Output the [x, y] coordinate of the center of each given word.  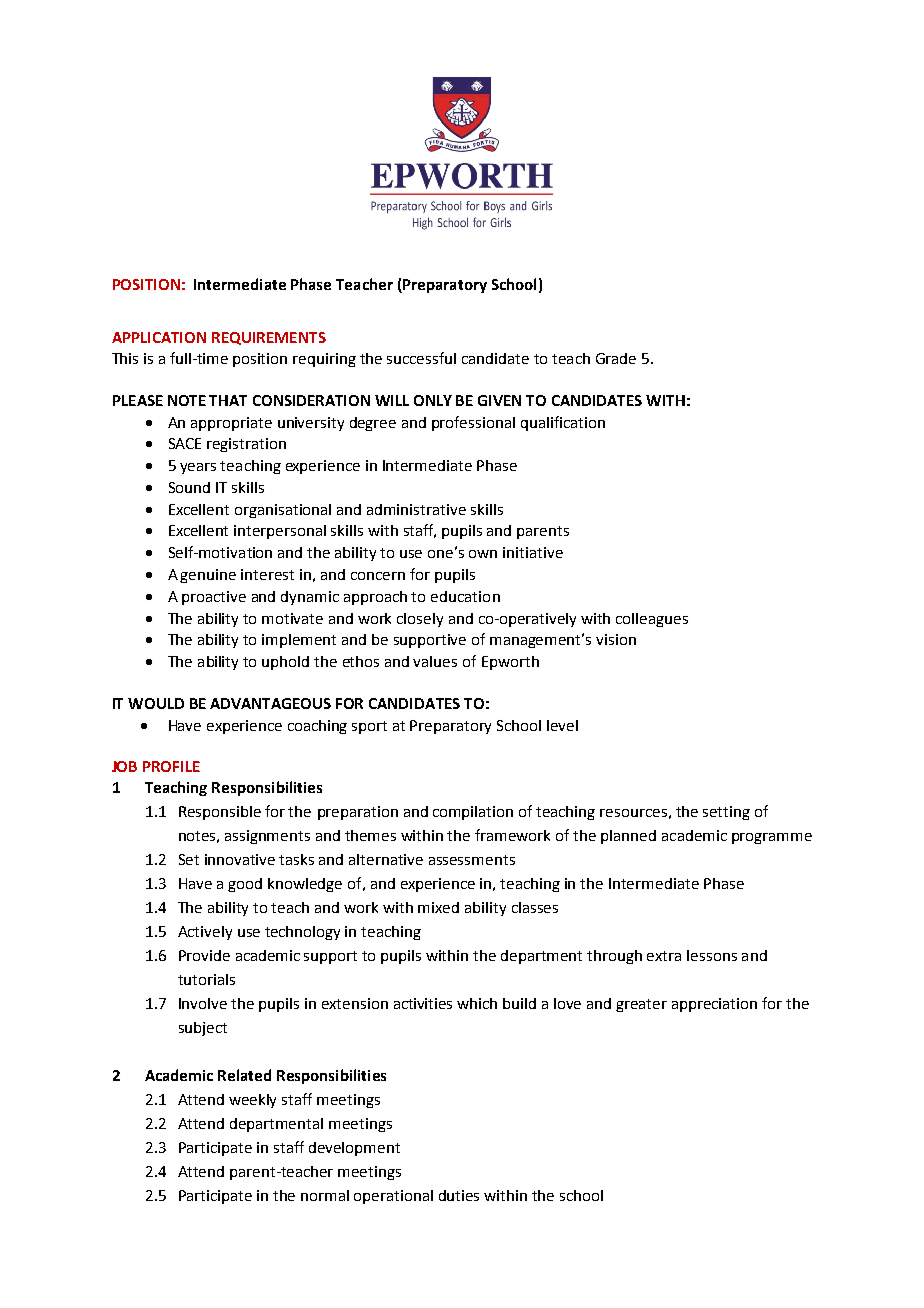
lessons [712, 955]
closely [420, 620]
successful [421, 358]
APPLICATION [159, 337]
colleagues [652, 620]
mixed [438, 907]
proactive [214, 598]
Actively [205, 933]
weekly [252, 1101]
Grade [616, 358]
